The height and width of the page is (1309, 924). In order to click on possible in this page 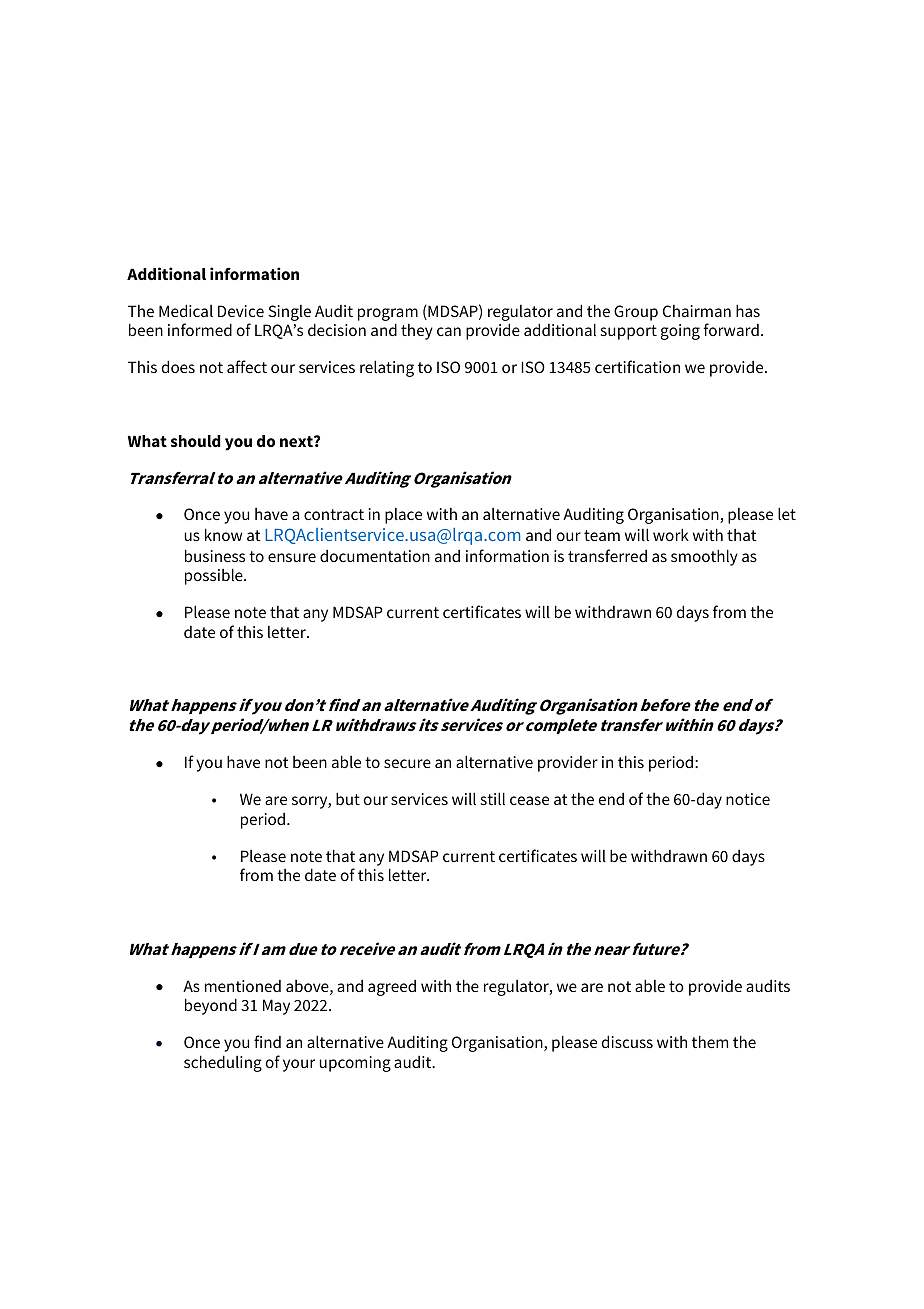, I will do `click(215, 576)`.
